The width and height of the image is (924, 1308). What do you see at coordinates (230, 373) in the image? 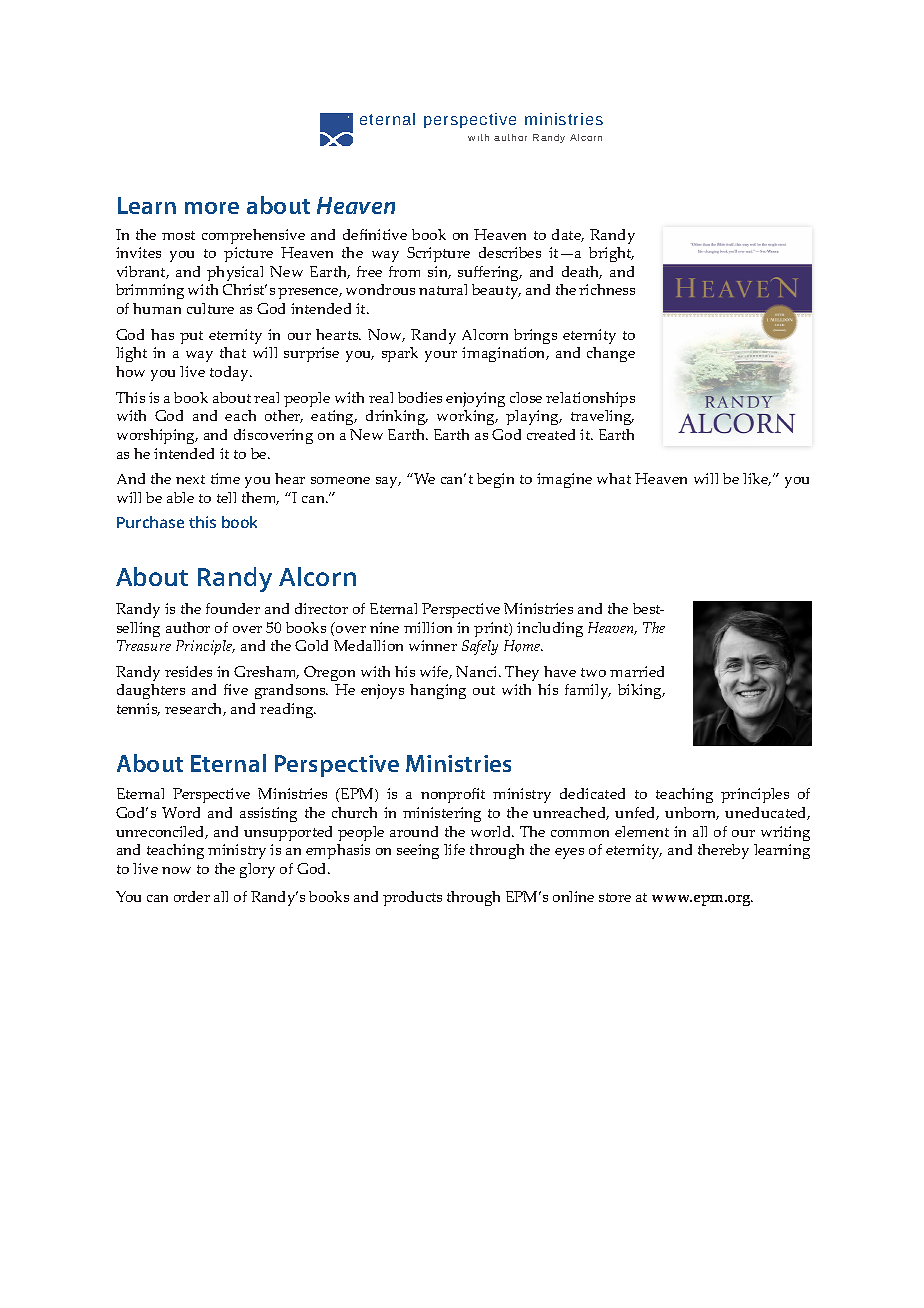
I see `today` at bounding box center [230, 373].
